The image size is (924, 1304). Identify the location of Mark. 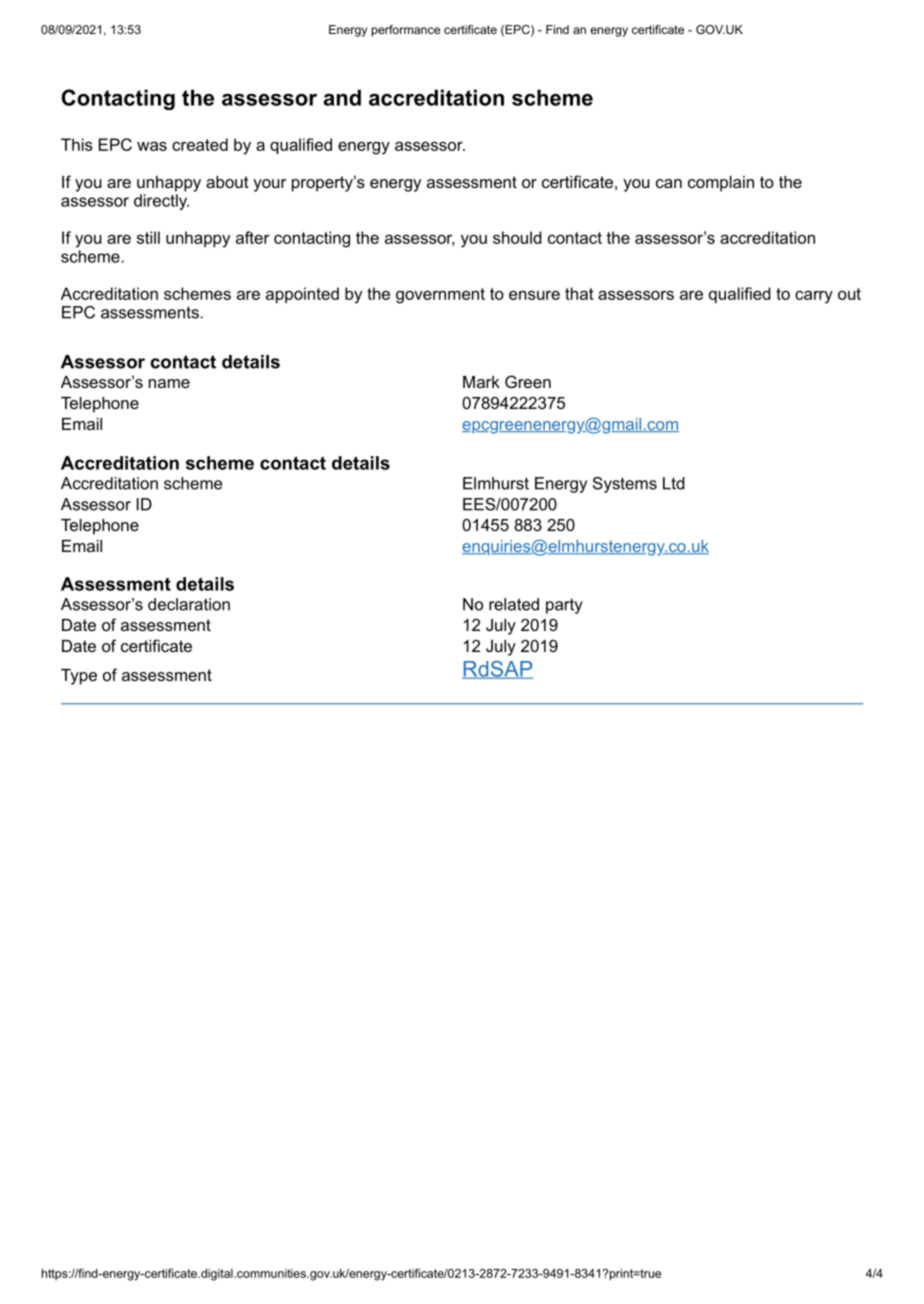
(481, 382).
